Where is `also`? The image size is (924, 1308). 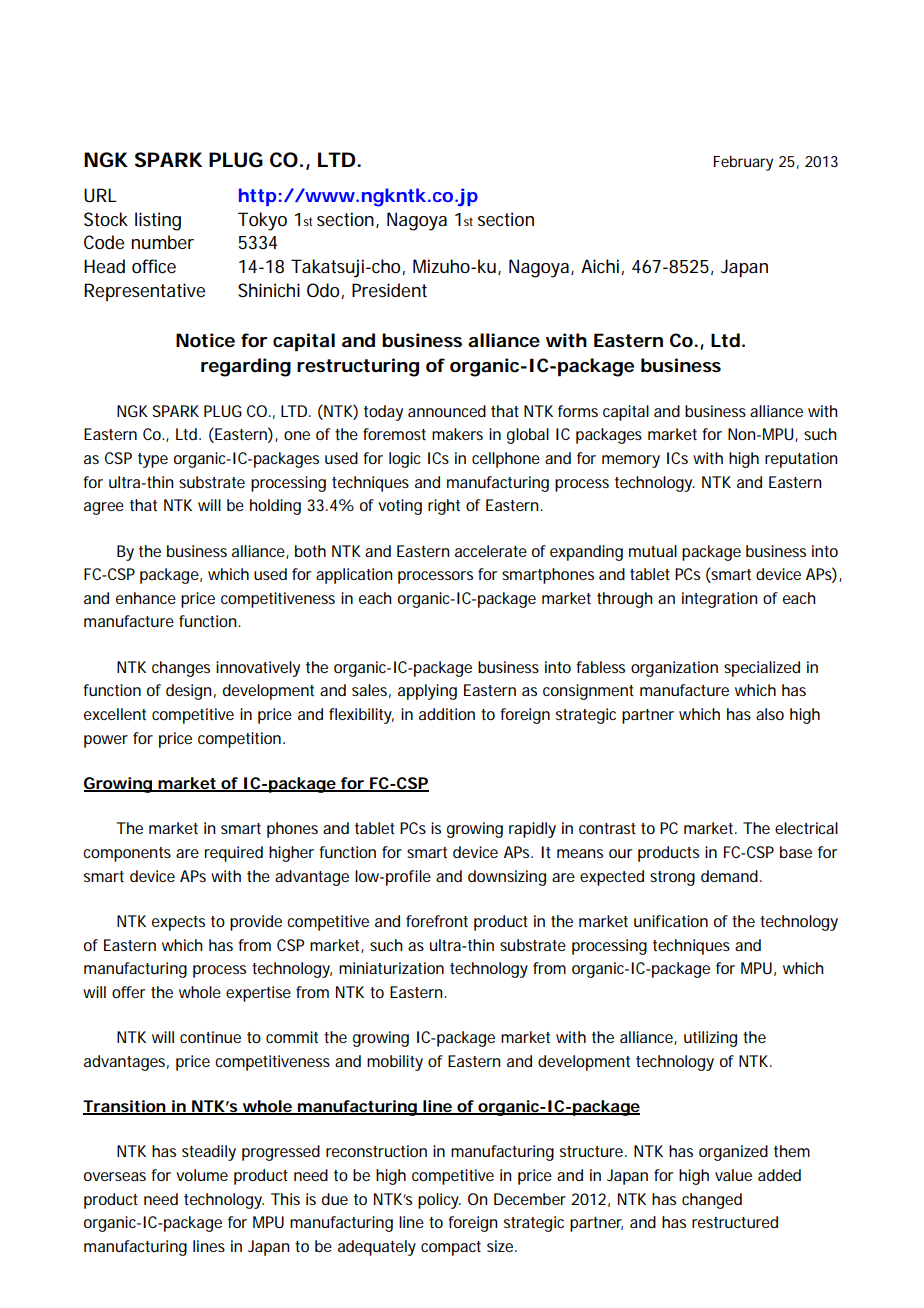
also is located at coordinates (770, 714).
